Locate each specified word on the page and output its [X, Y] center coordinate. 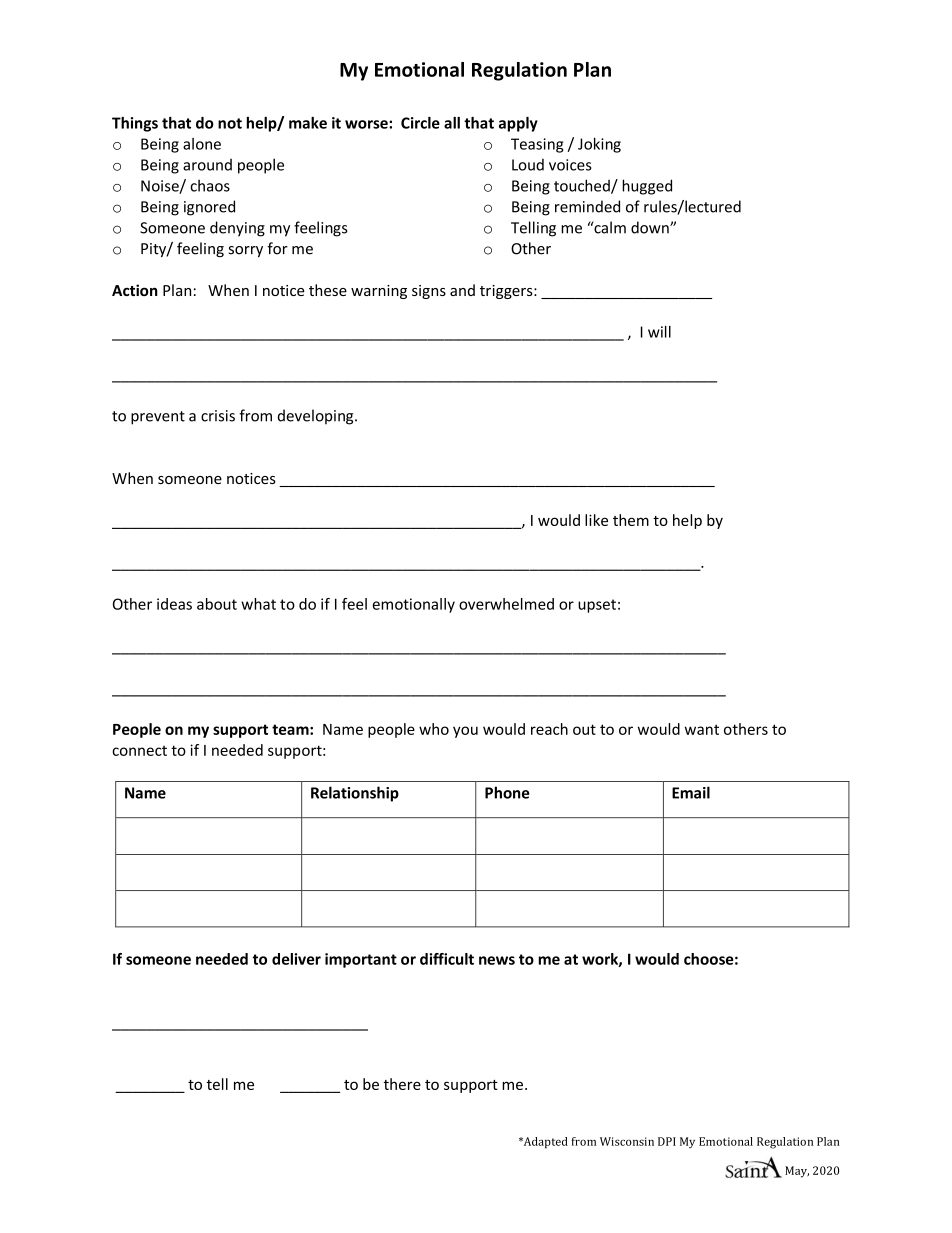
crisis [218, 416]
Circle [420, 123]
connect [139, 751]
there [402, 1084]
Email [691, 792]
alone [202, 144]
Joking [599, 145]
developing [317, 417]
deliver [296, 959]
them [631, 520]
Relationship [355, 794]
